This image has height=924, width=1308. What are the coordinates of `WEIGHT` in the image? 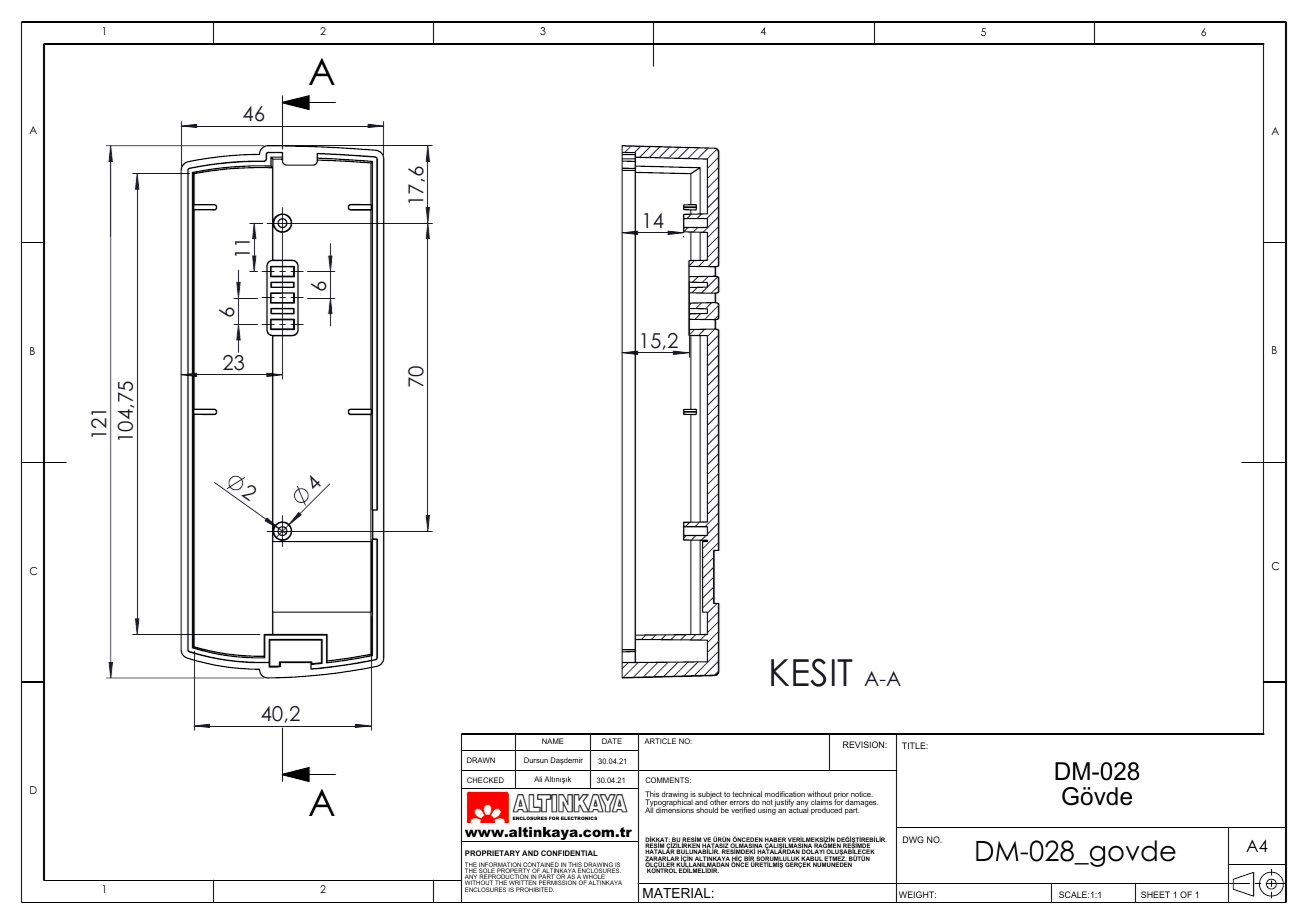 It's located at (917, 894).
